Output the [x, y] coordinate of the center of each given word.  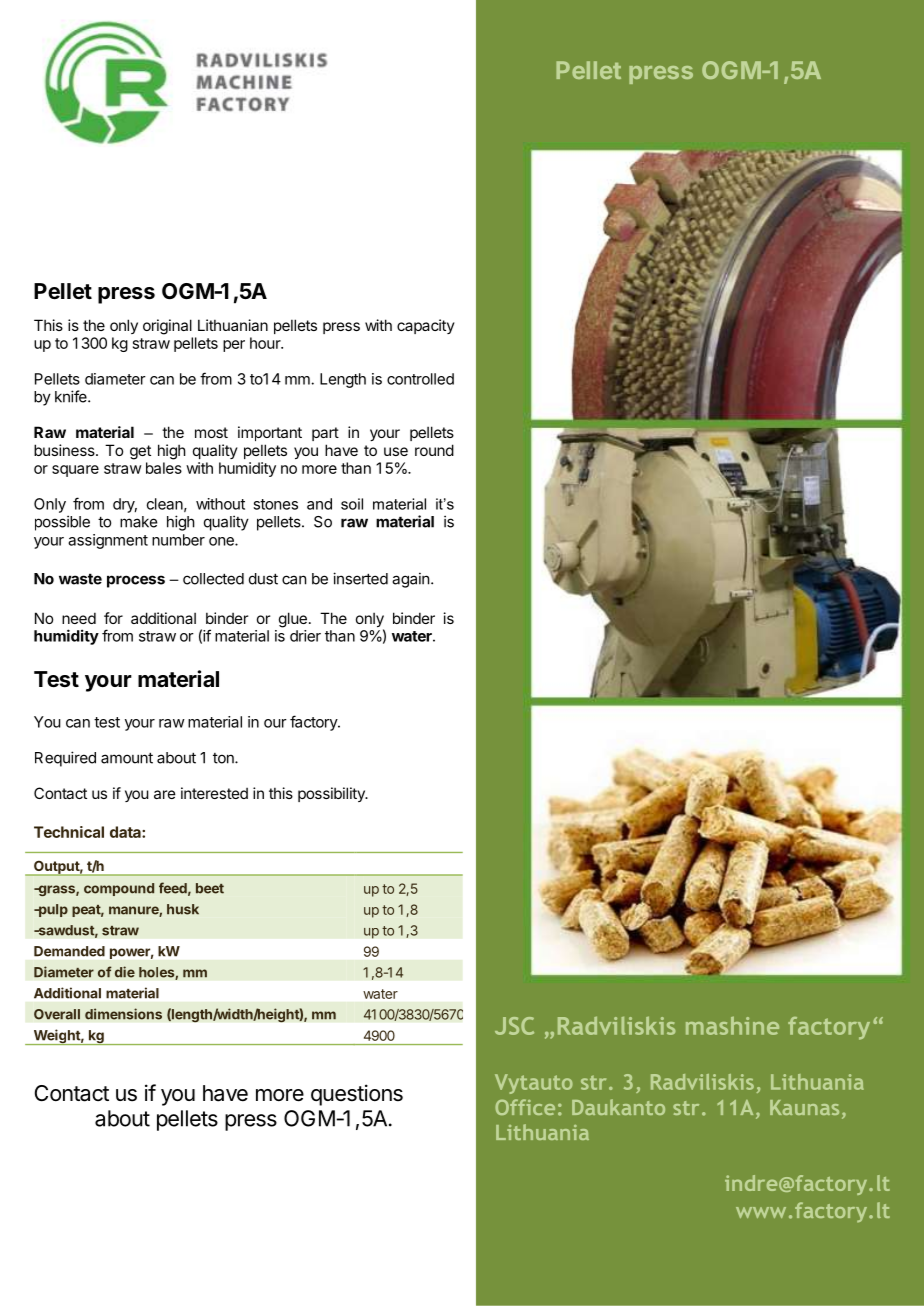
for [113, 618]
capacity [426, 326]
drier [305, 636]
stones [275, 504]
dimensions [123, 1014]
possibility [332, 794]
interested [214, 793]
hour [266, 343]
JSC [514, 1026]
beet [210, 888]
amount [127, 758]
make [138, 522]
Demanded [69, 951]
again [410, 580]
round [434, 450]
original [167, 327]
